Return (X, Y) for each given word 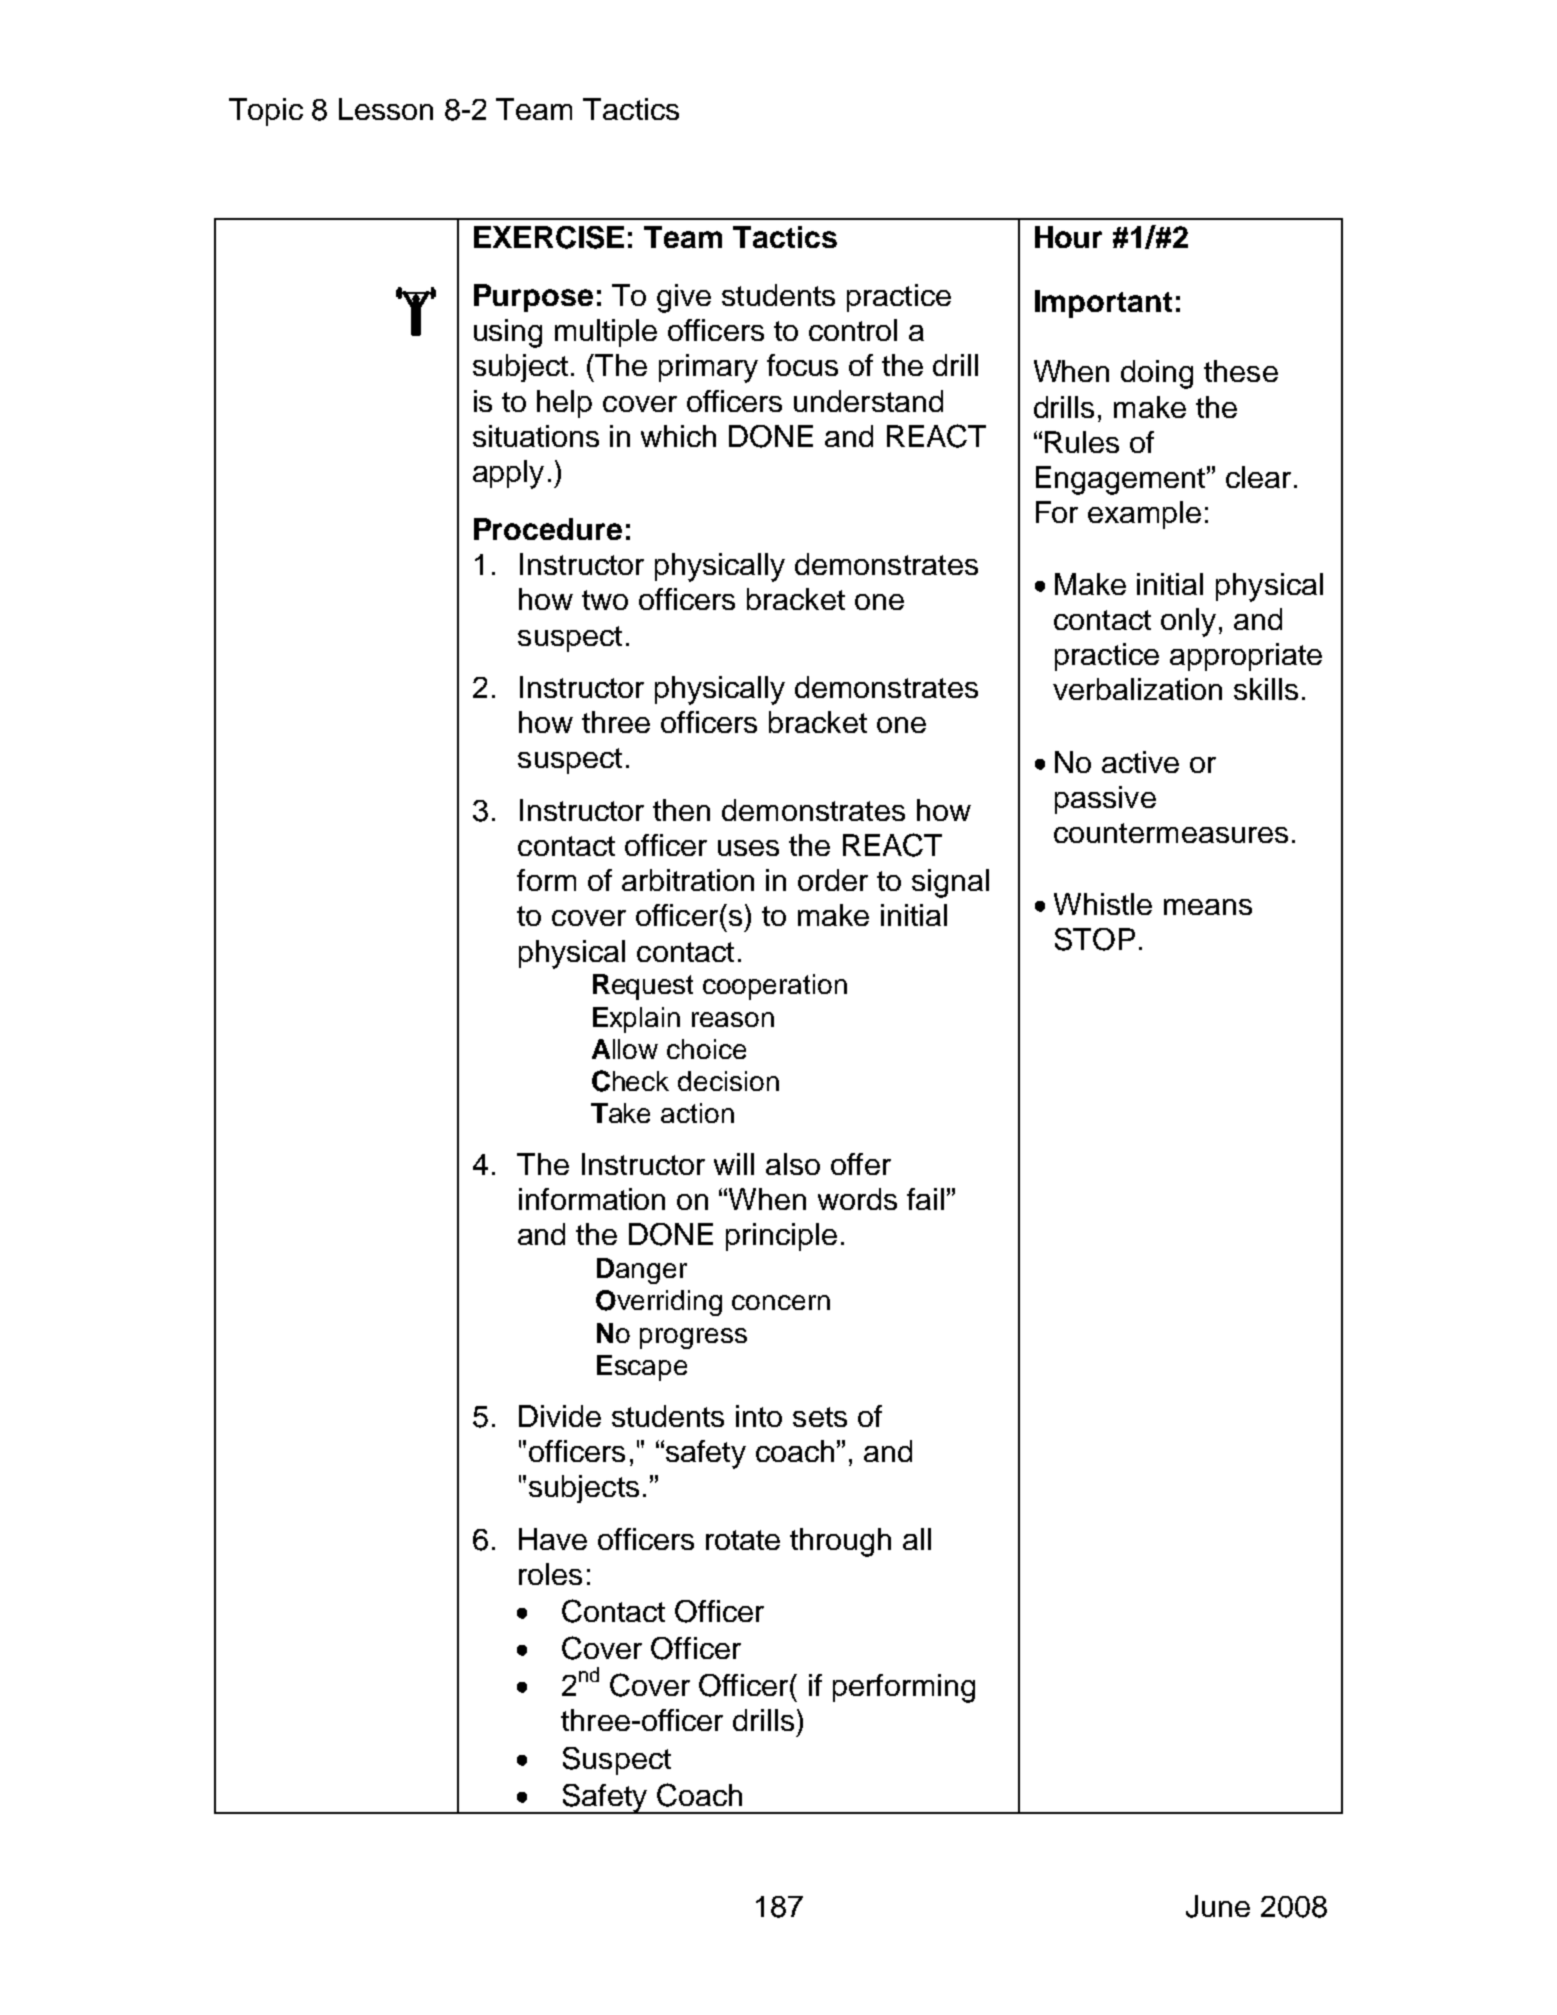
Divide (560, 1416)
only (1188, 622)
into (759, 1416)
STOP (1095, 939)
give (684, 298)
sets (820, 1417)
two (605, 600)
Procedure (548, 529)
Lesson (386, 109)
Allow (625, 1049)
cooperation (775, 987)
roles (550, 1574)
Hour (1068, 237)
